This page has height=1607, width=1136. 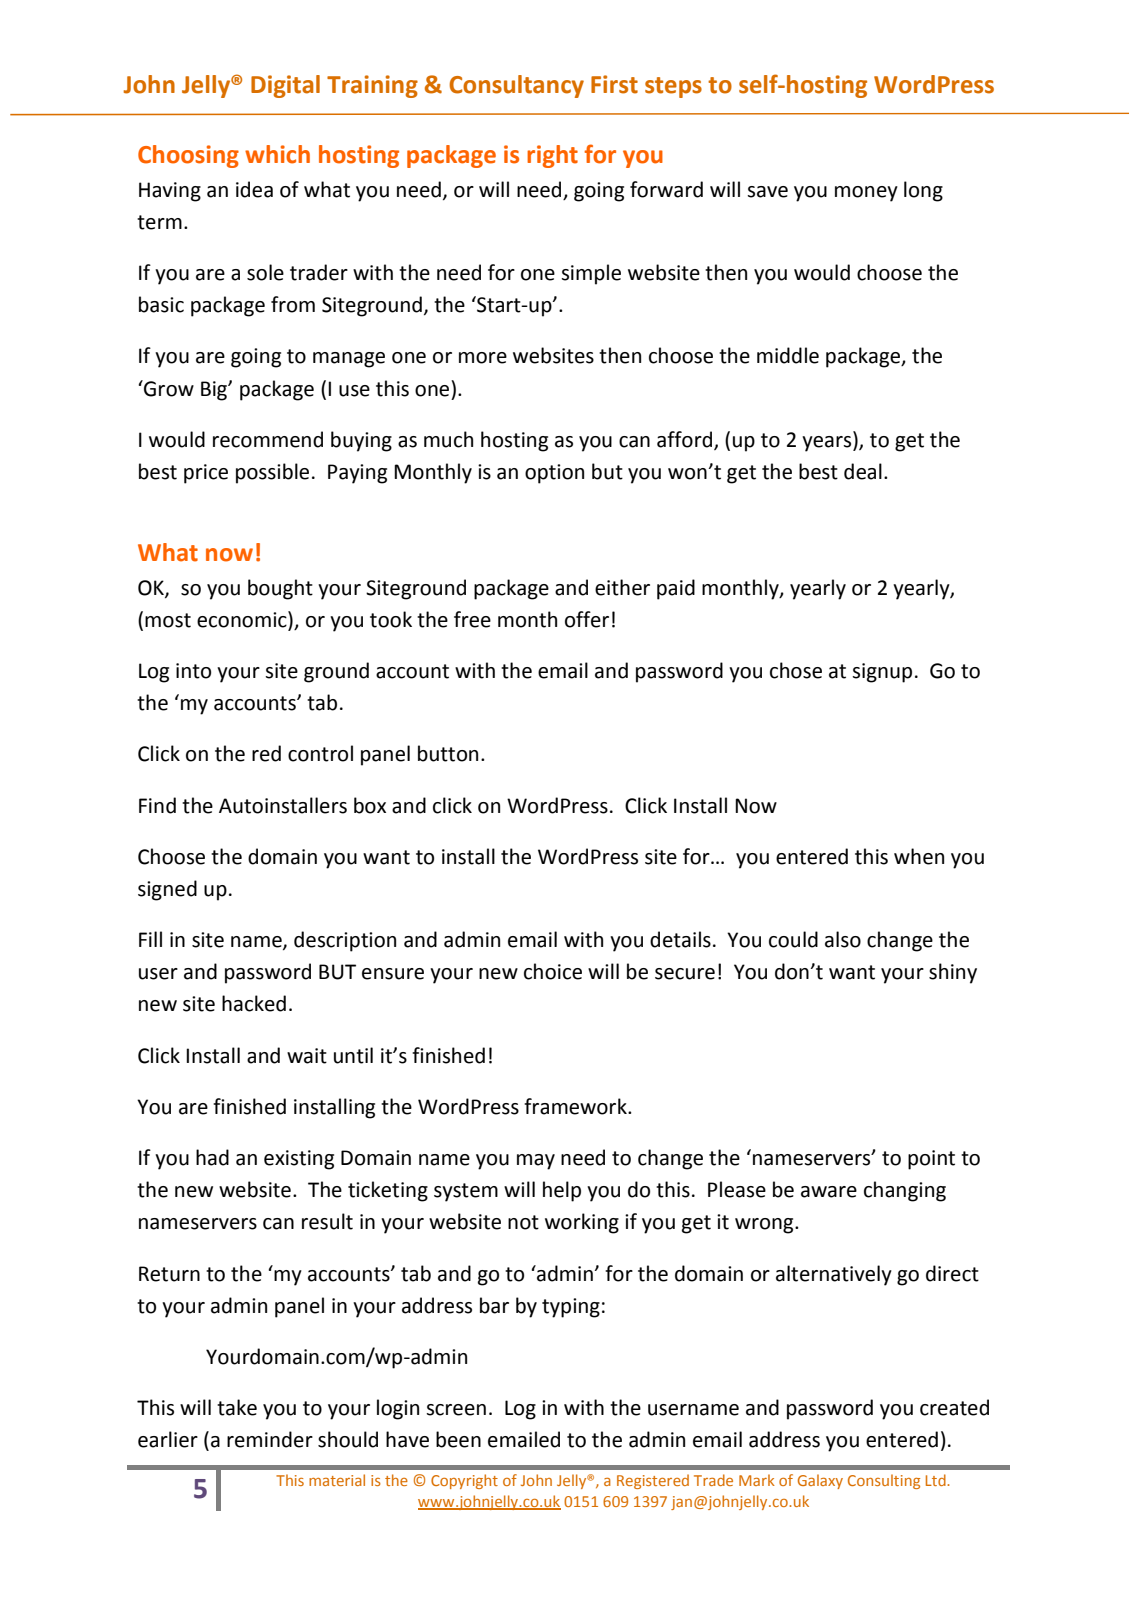 What do you see at coordinates (277, 154) in the page?
I see `which` at bounding box center [277, 154].
